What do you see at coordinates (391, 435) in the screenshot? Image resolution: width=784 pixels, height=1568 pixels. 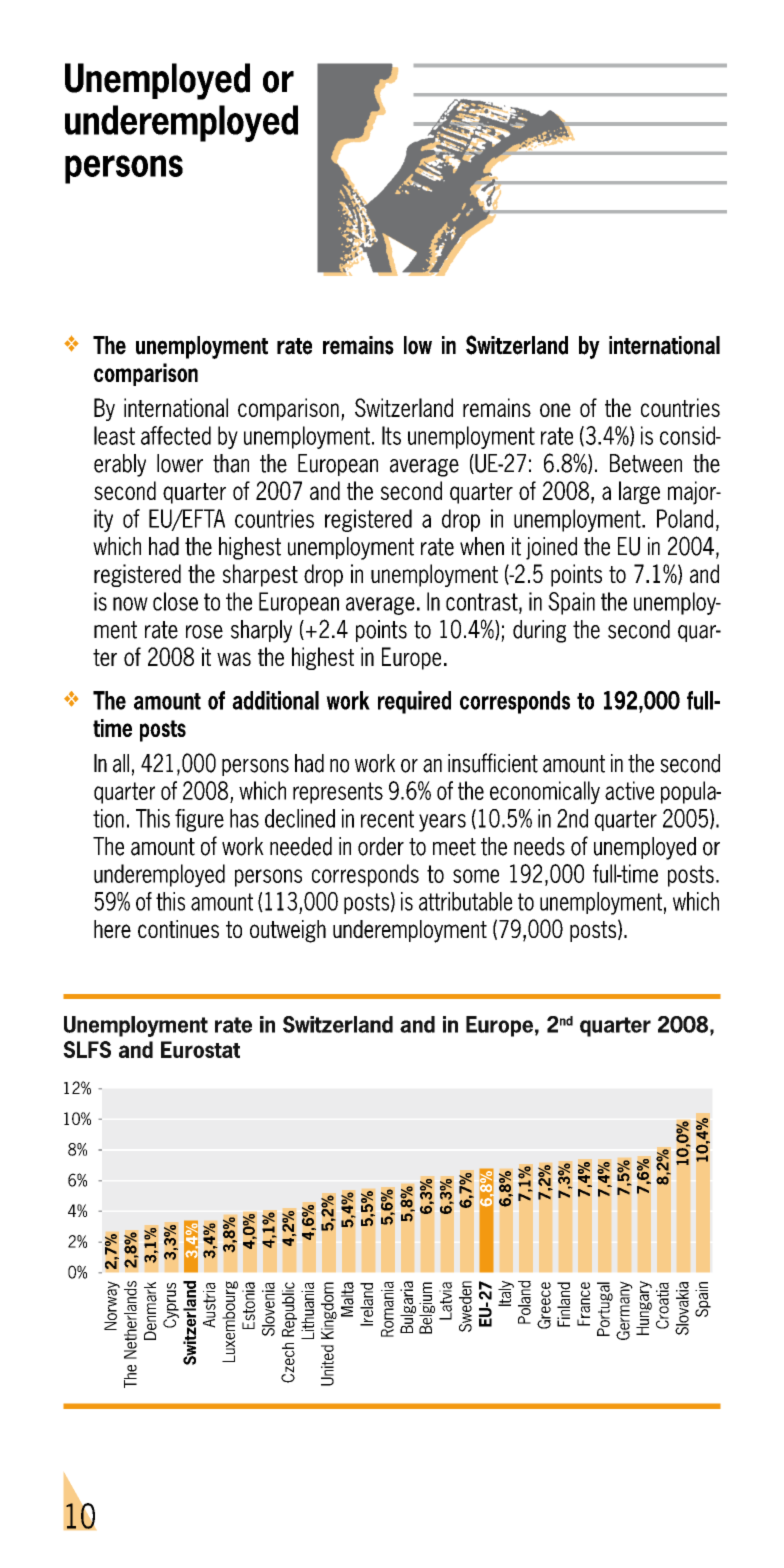 I see `Its` at bounding box center [391, 435].
